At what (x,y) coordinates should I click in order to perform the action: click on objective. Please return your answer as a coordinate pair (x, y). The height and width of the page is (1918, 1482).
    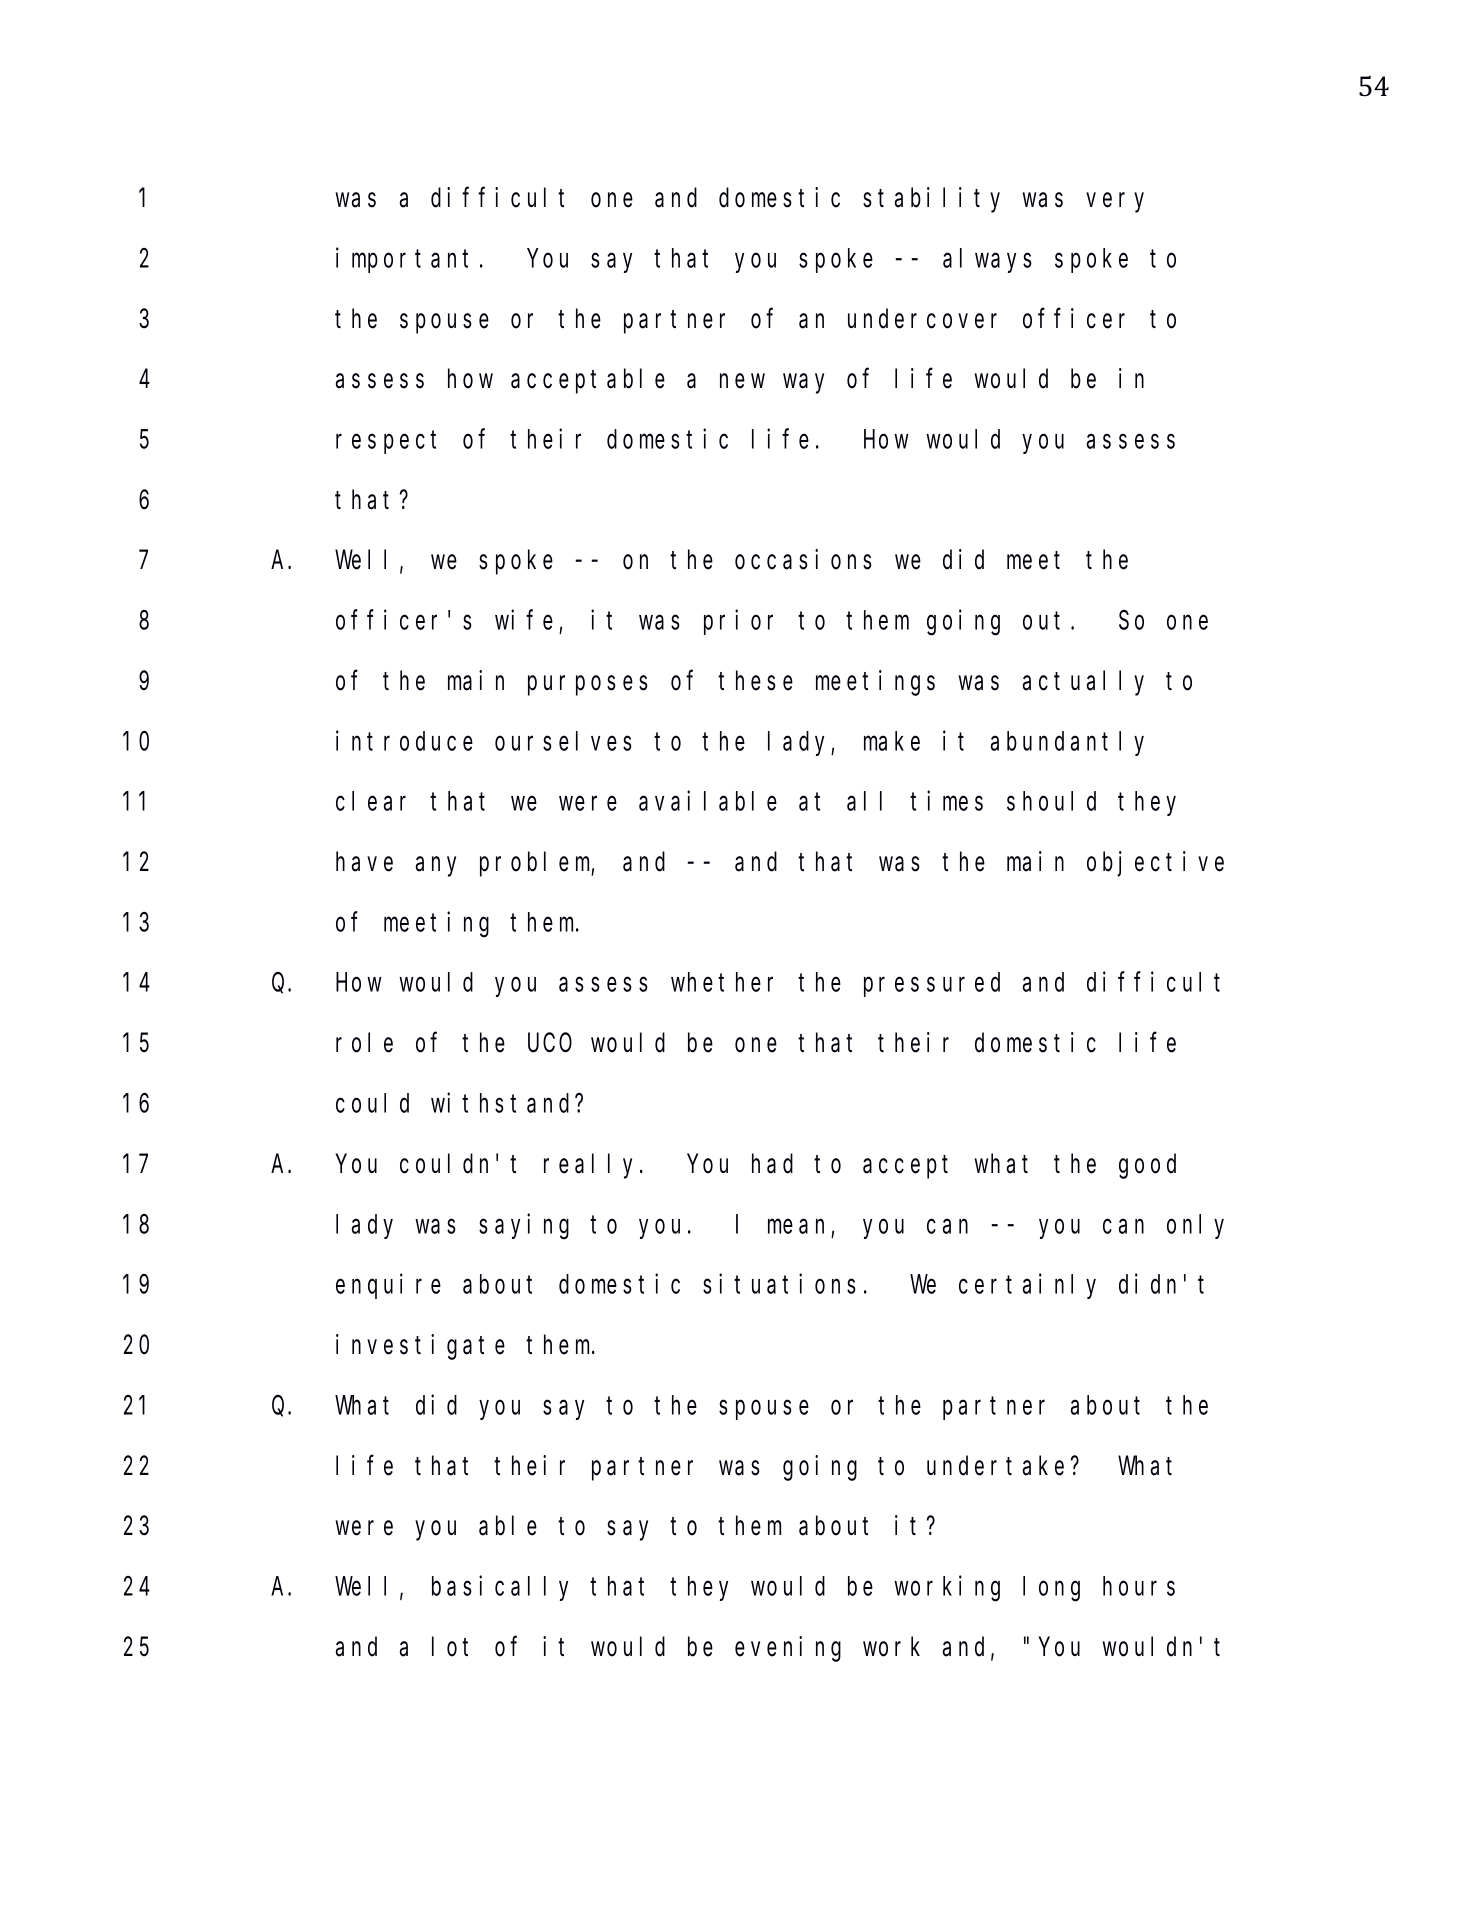
    Looking at the image, I should click on (1155, 864).
